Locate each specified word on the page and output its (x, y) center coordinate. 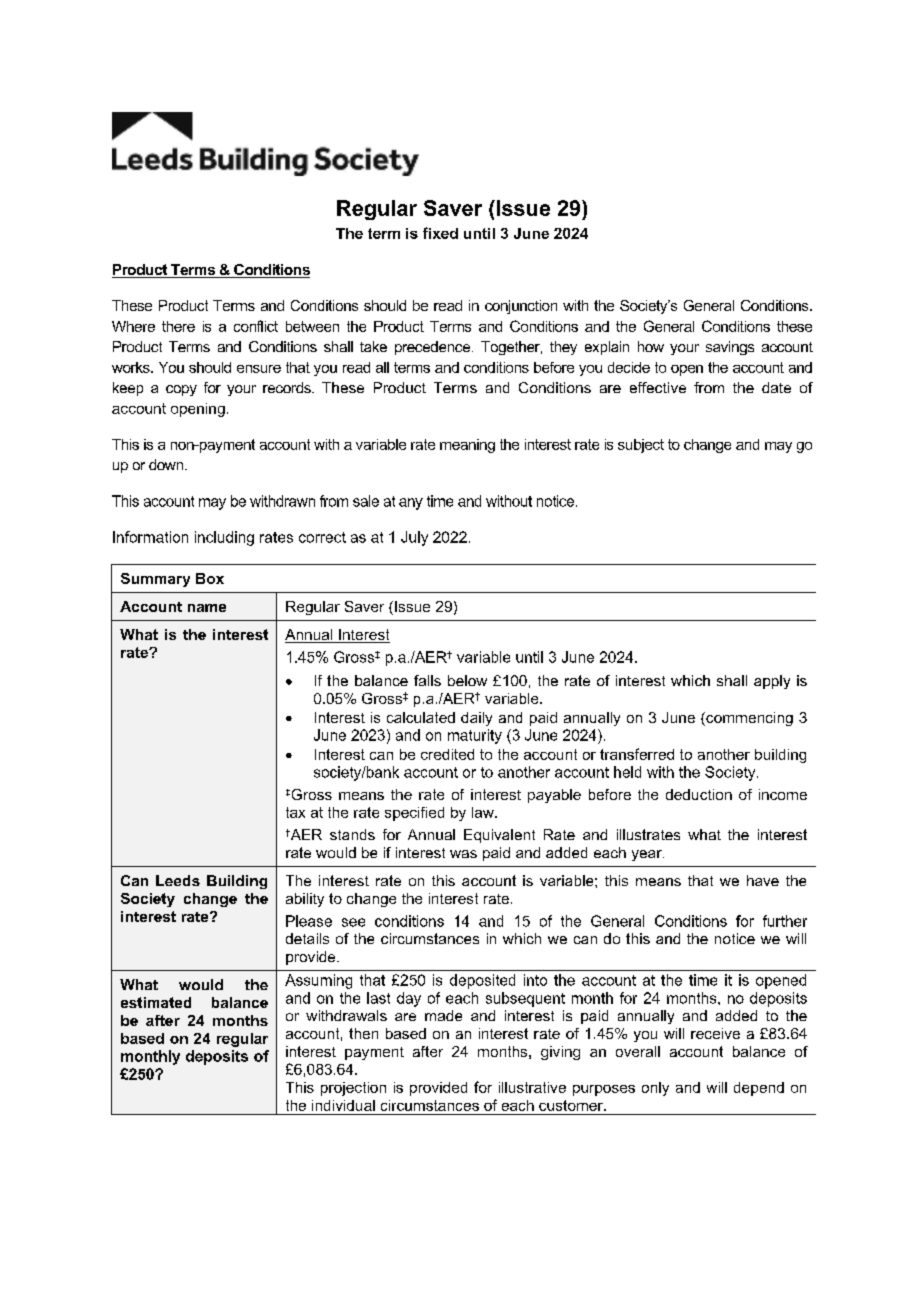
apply (772, 682)
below (467, 680)
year (648, 855)
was (463, 854)
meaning (467, 446)
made (443, 1015)
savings (730, 348)
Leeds (178, 880)
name (207, 608)
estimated (156, 1002)
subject (641, 446)
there (178, 326)
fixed (440, 233)
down (167, 464)
